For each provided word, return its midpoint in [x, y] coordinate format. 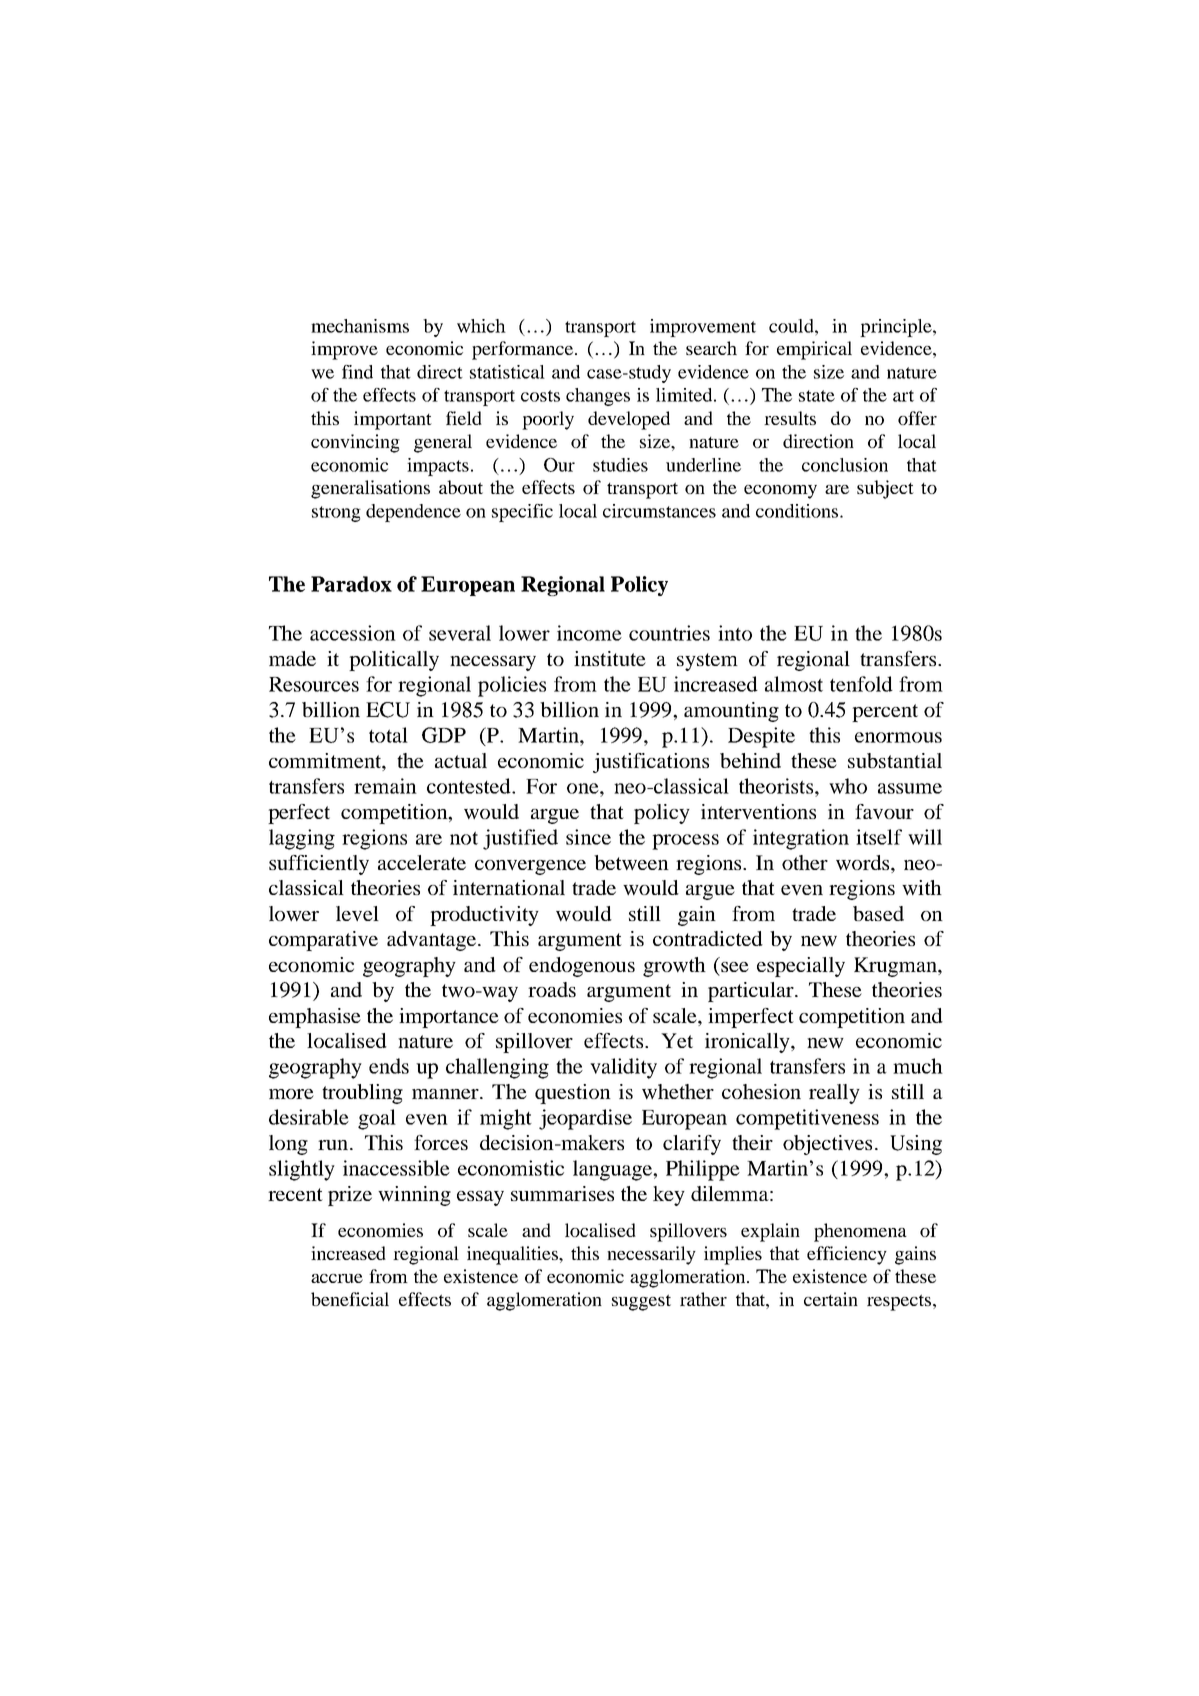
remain [385, 786]
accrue [337, 1278]
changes [598, 397]
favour [884, 811]
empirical [814, 350]
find [357, 372]
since [588, 837]
